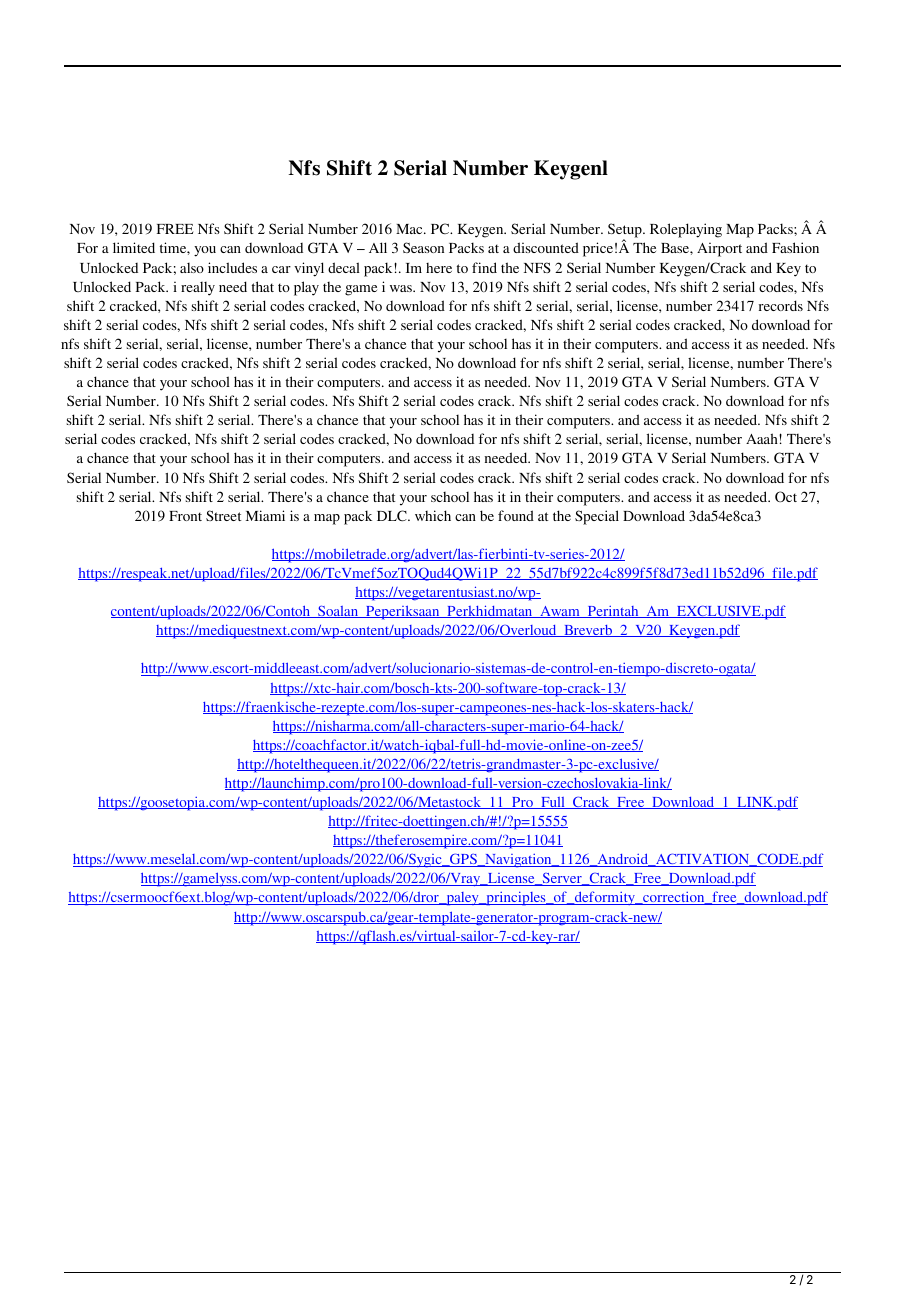 The height and width of the screenshot is (1316, 905). What do you see at coordinates (781, 305) in the screenshot?
I see `records` at bounding box center [781, 305].
